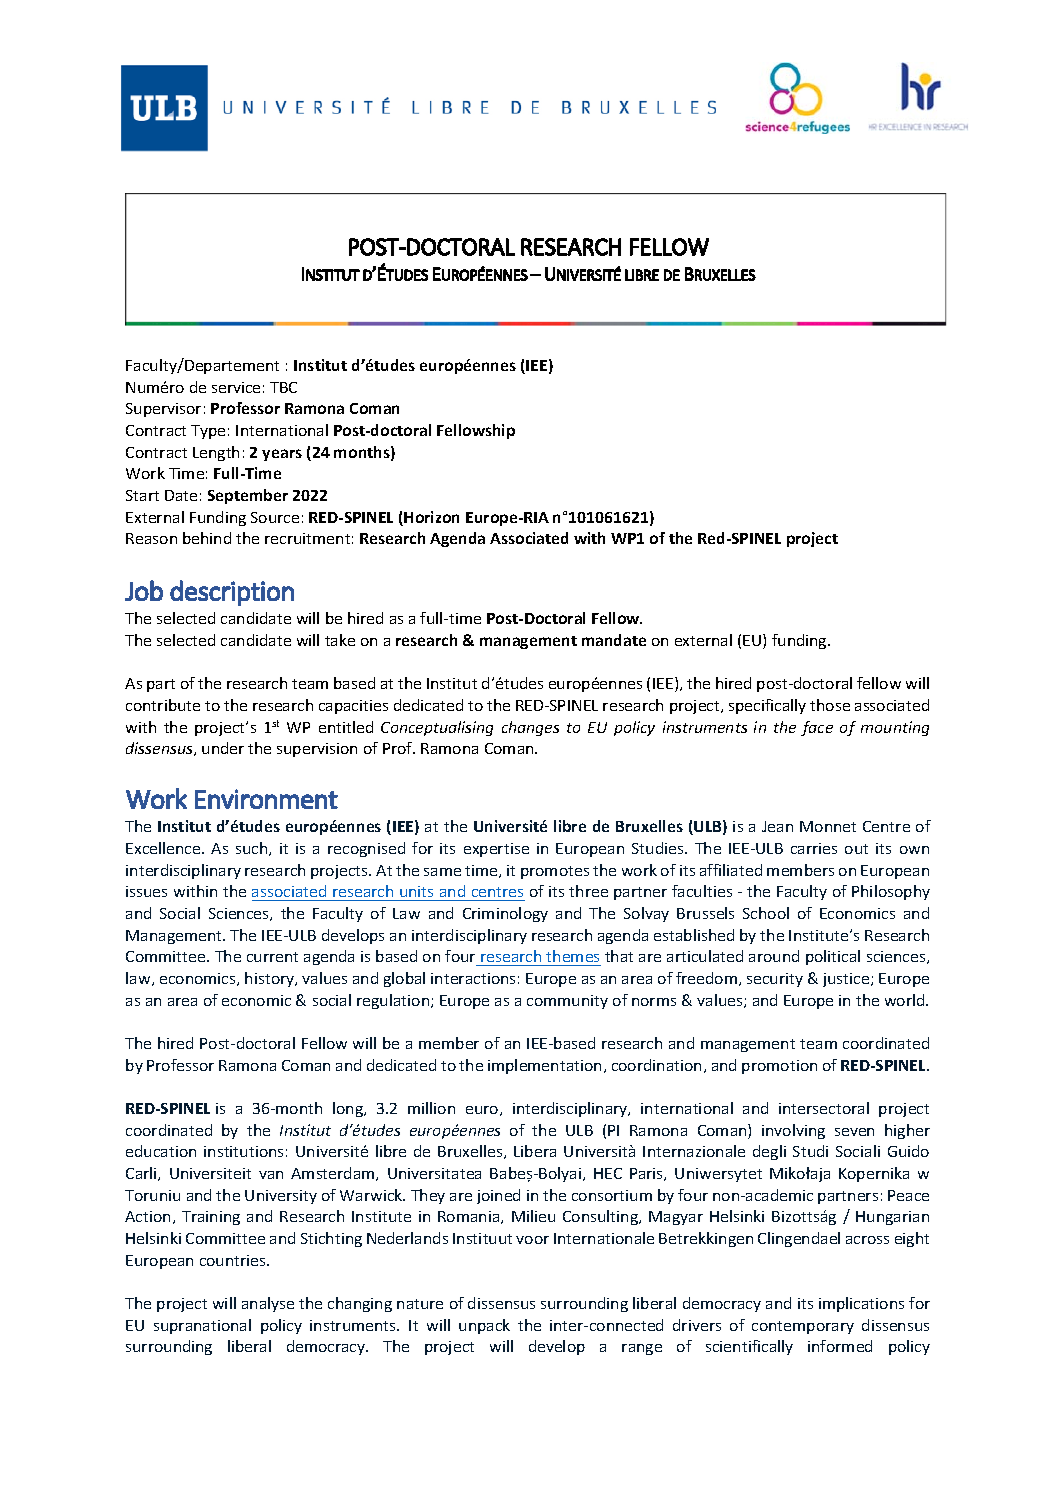 This screenshot has width=1056, height=1494. What do you see at coordinates (283, 387) in the screenshot?
I see `TBC` at bounding box center [283, 387].
